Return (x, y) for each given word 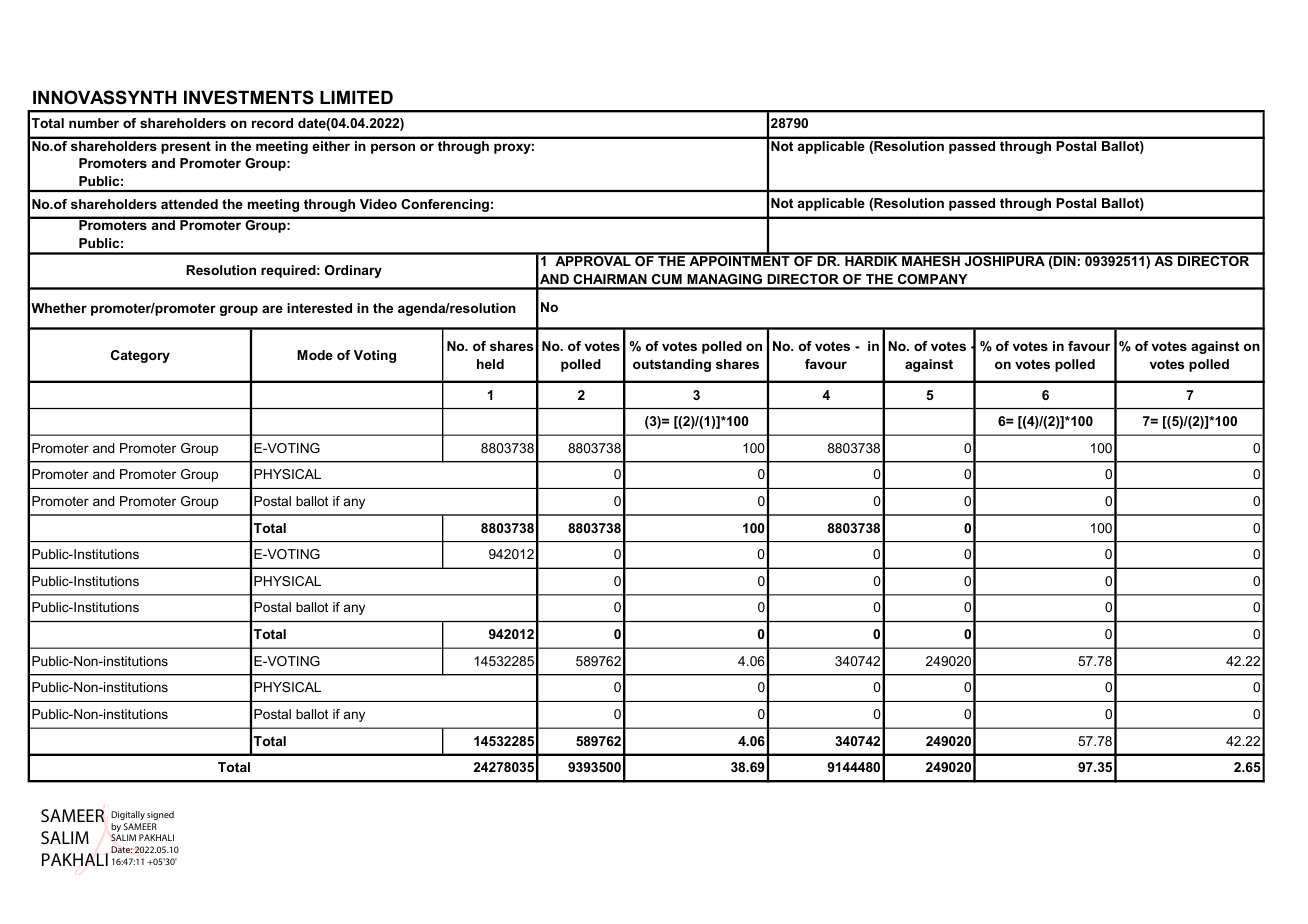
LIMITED (356, 97)
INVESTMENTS (249, 97)
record (272, 123)
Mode (315, 355)
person (393, 148)
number (94, 123)
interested (319, 308)
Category (140, 356)
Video (378, 204)
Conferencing (445, 205)
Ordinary (353, 271)
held (490, 364)
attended (189, 204)
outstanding (672, 365)
